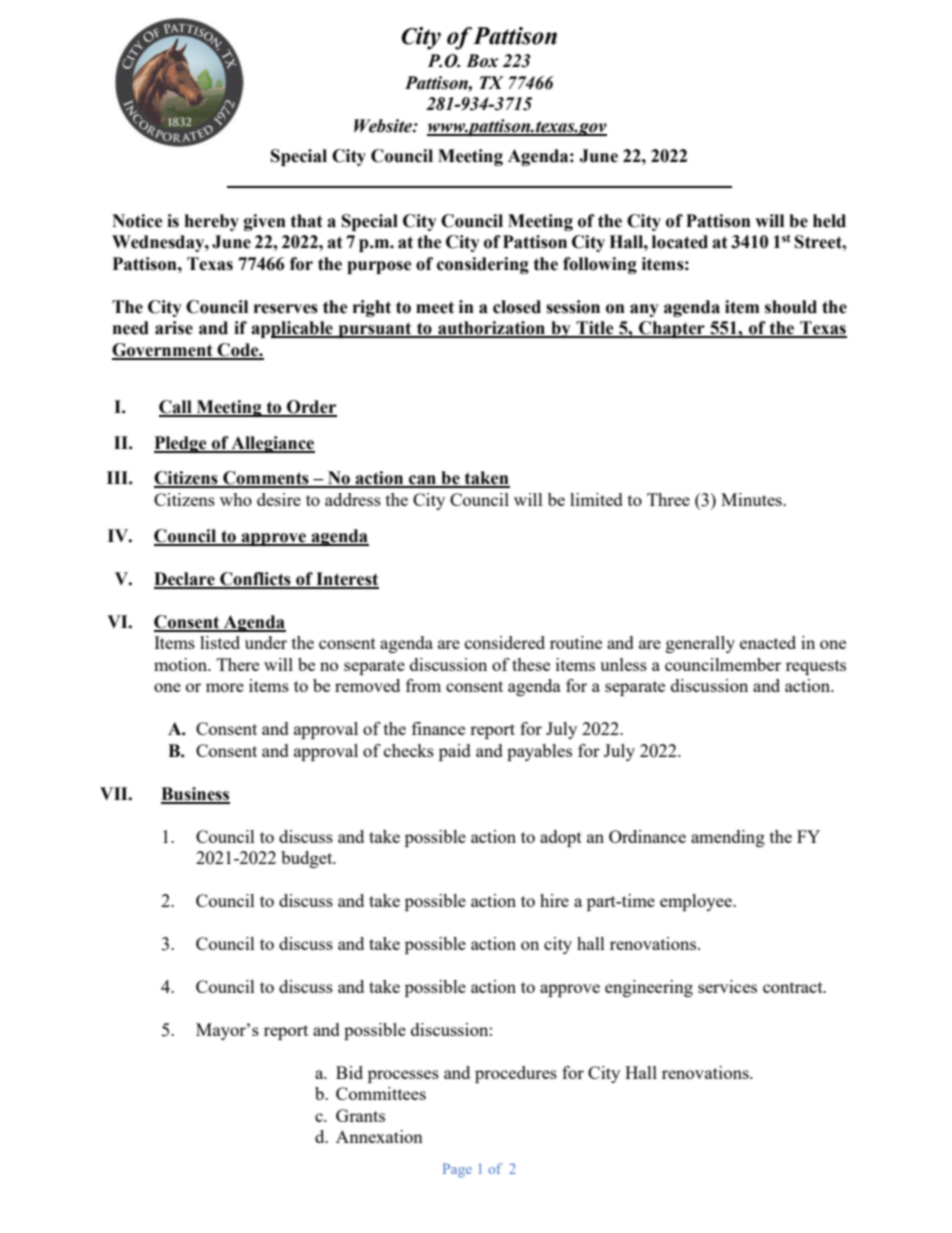 This page has width=952, height=1233. What do you see at coordinates (212, 222) in the page?
I see `hereby` at bounding box center [212, 222].
